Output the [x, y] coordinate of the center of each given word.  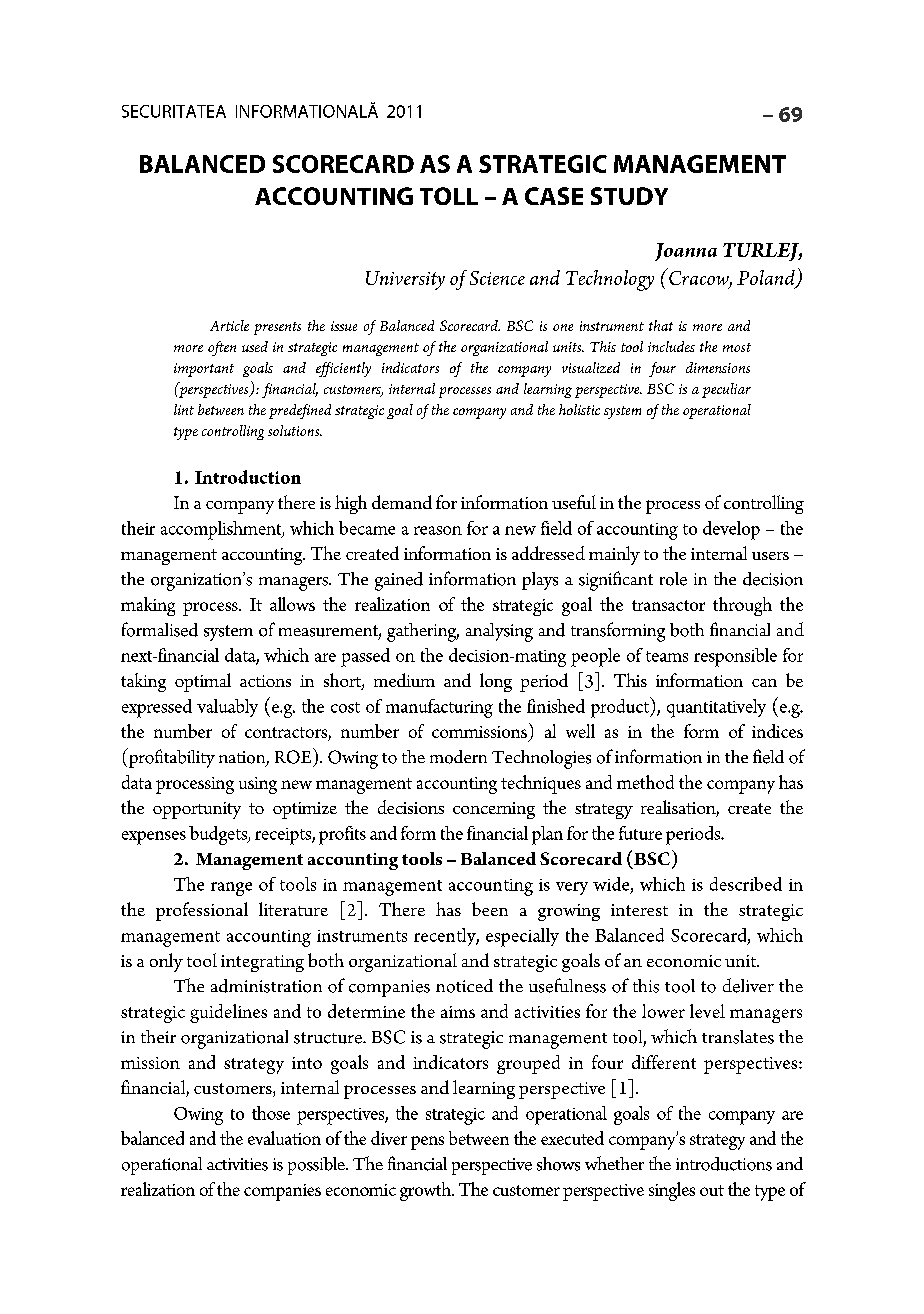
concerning [494, 810]
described [746, 884]
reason [438, 530]
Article [229, 325]
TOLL [449, 196]
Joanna [686, 252]
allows [292, 604]
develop [731, 530]
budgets [219, 835]
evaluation [284, 1138]
